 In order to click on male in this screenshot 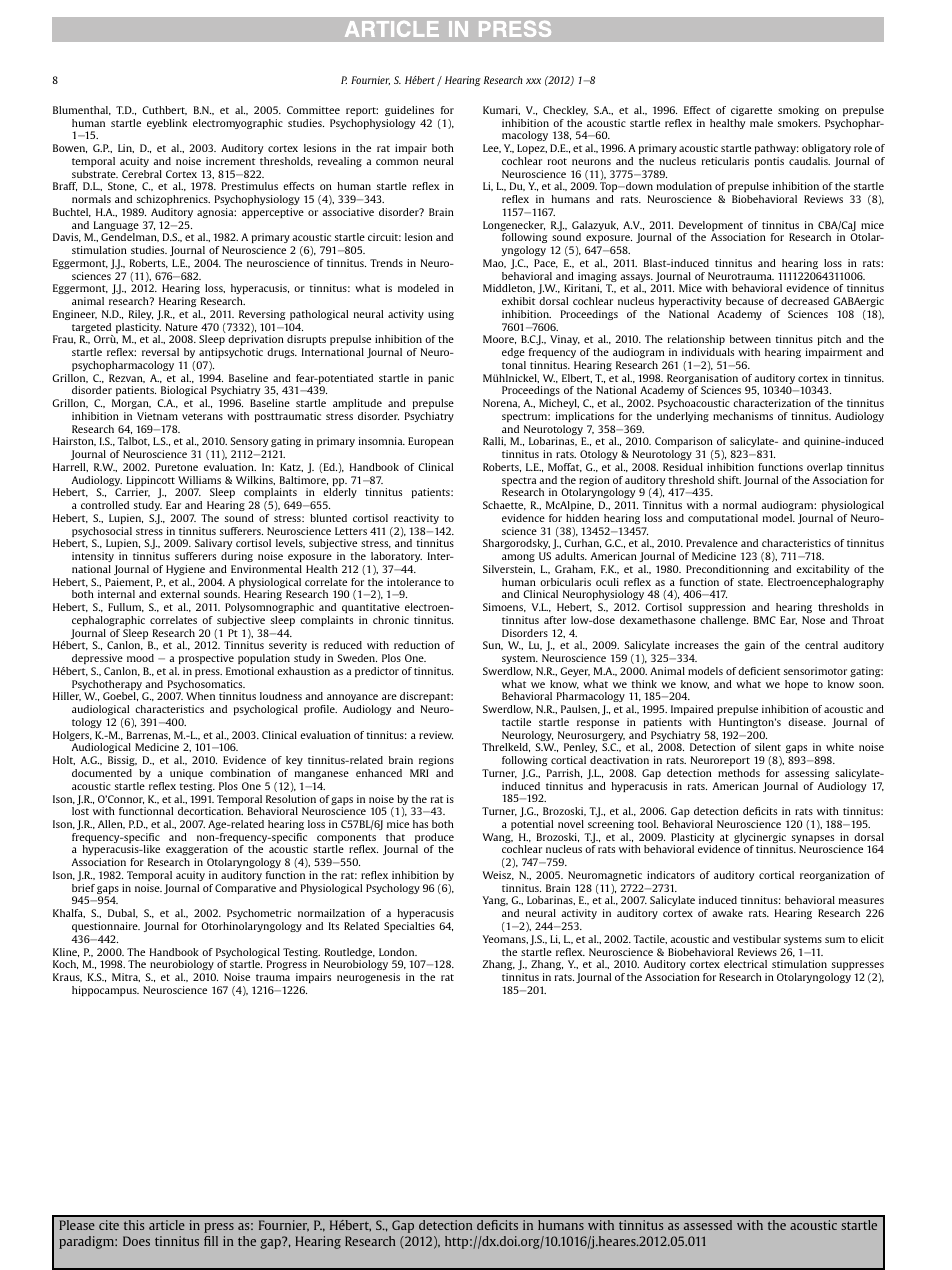, I will do `click(761, 123)`.
